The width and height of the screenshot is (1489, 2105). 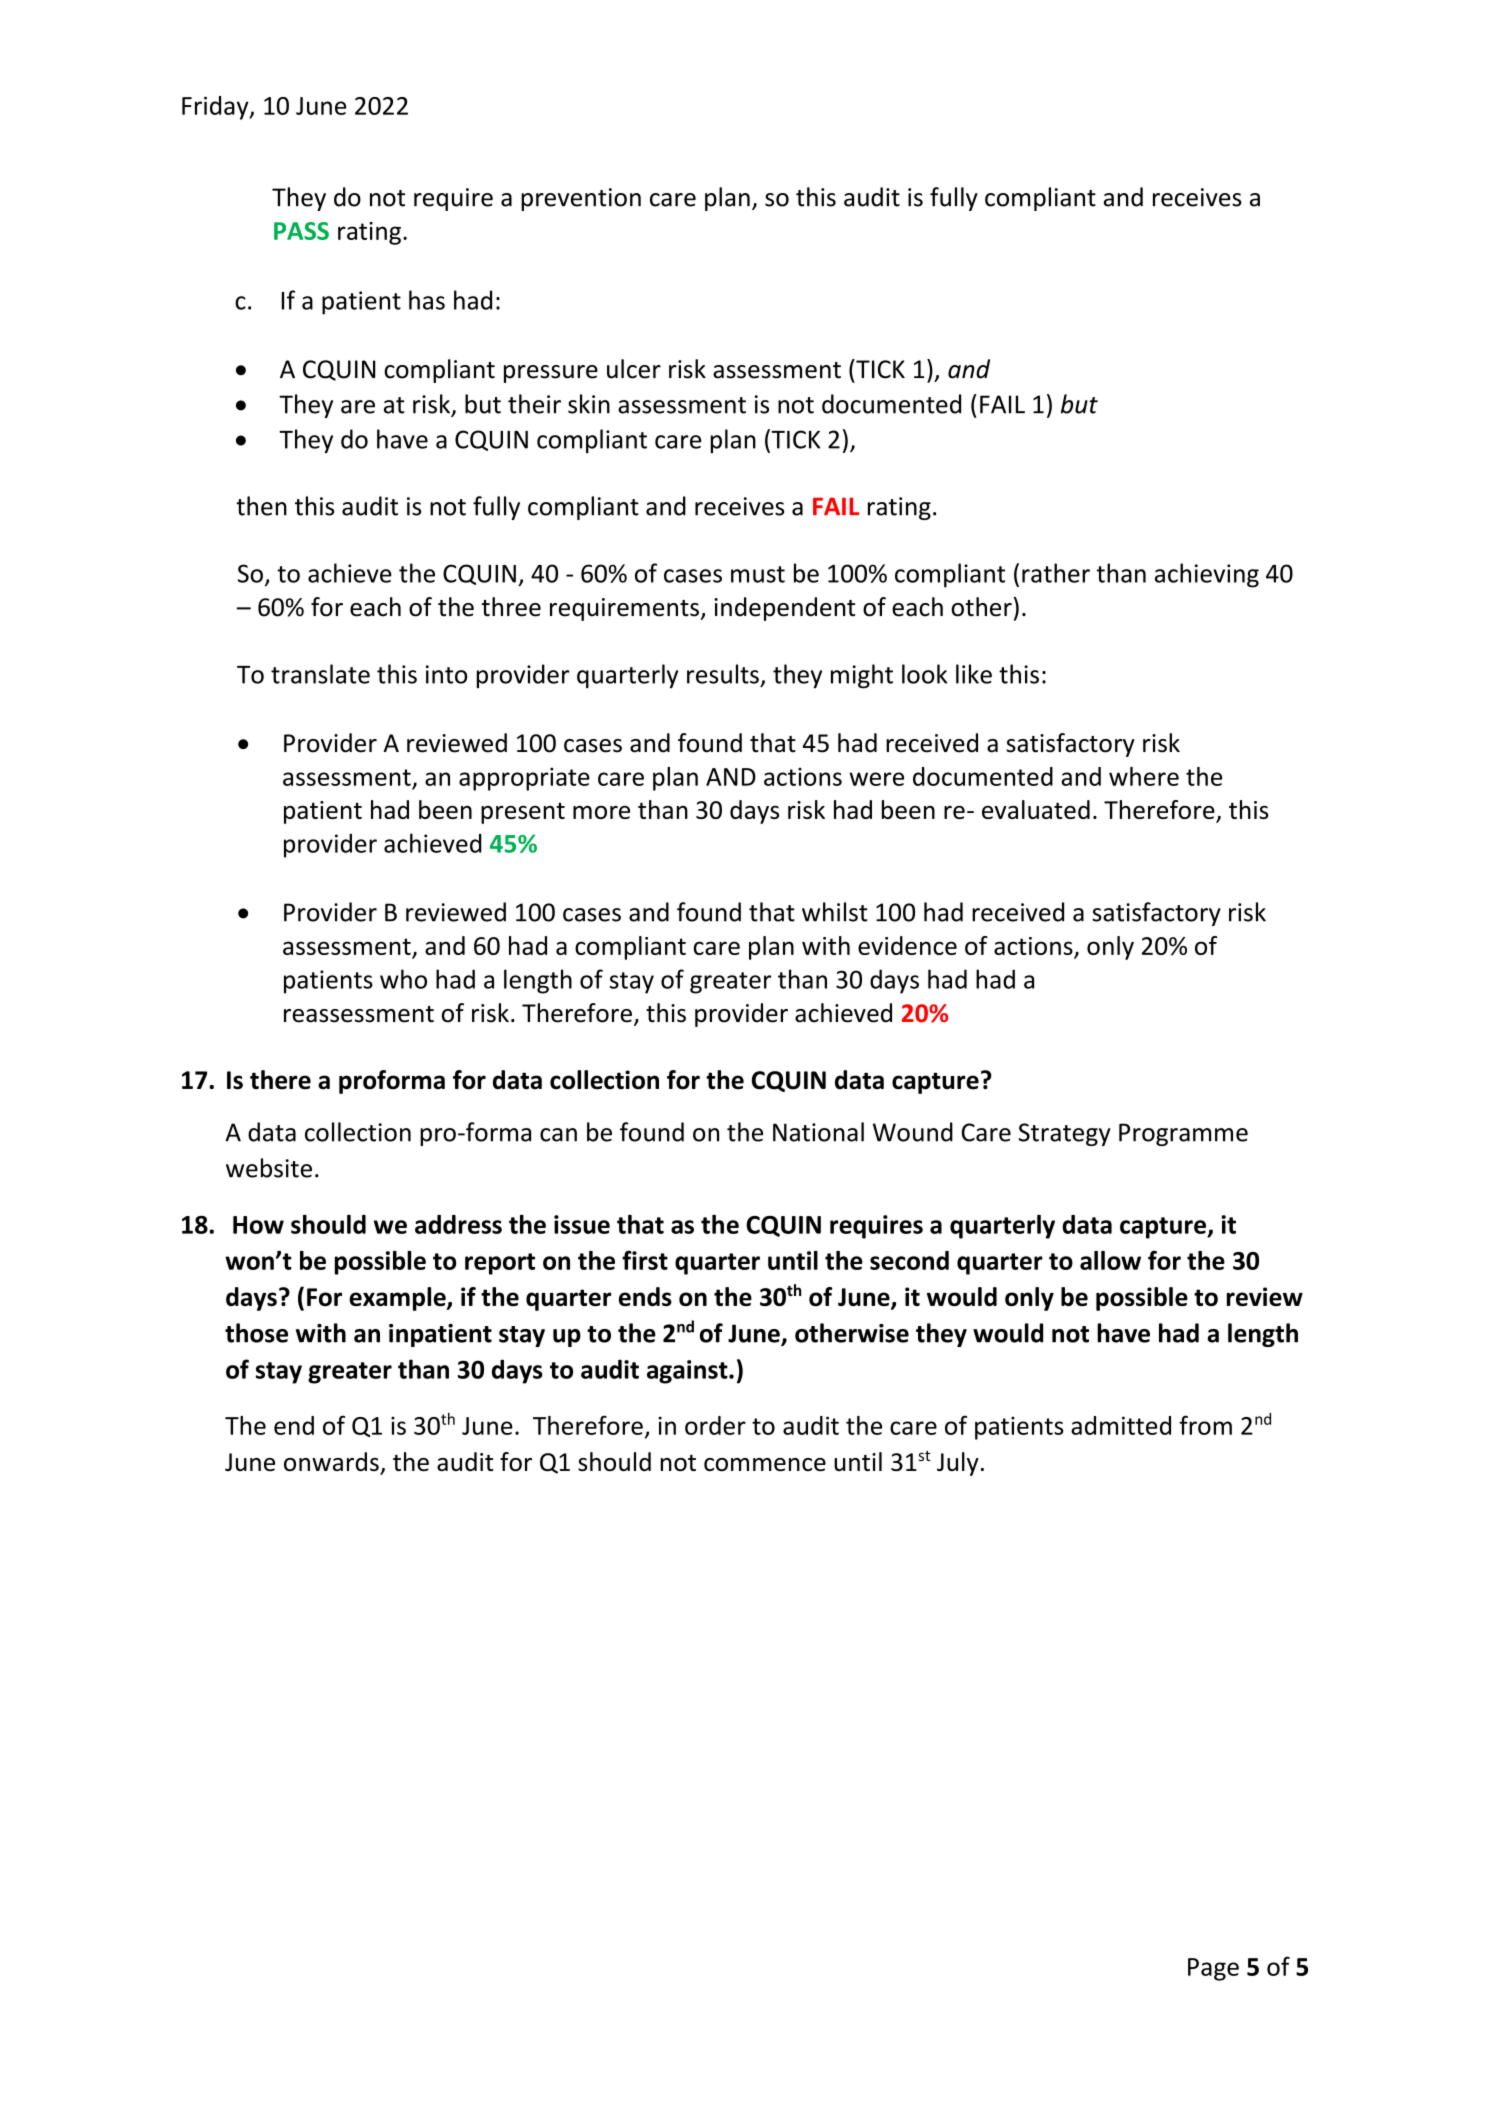 I want to click on PASS, so click(x=301, y=231).
